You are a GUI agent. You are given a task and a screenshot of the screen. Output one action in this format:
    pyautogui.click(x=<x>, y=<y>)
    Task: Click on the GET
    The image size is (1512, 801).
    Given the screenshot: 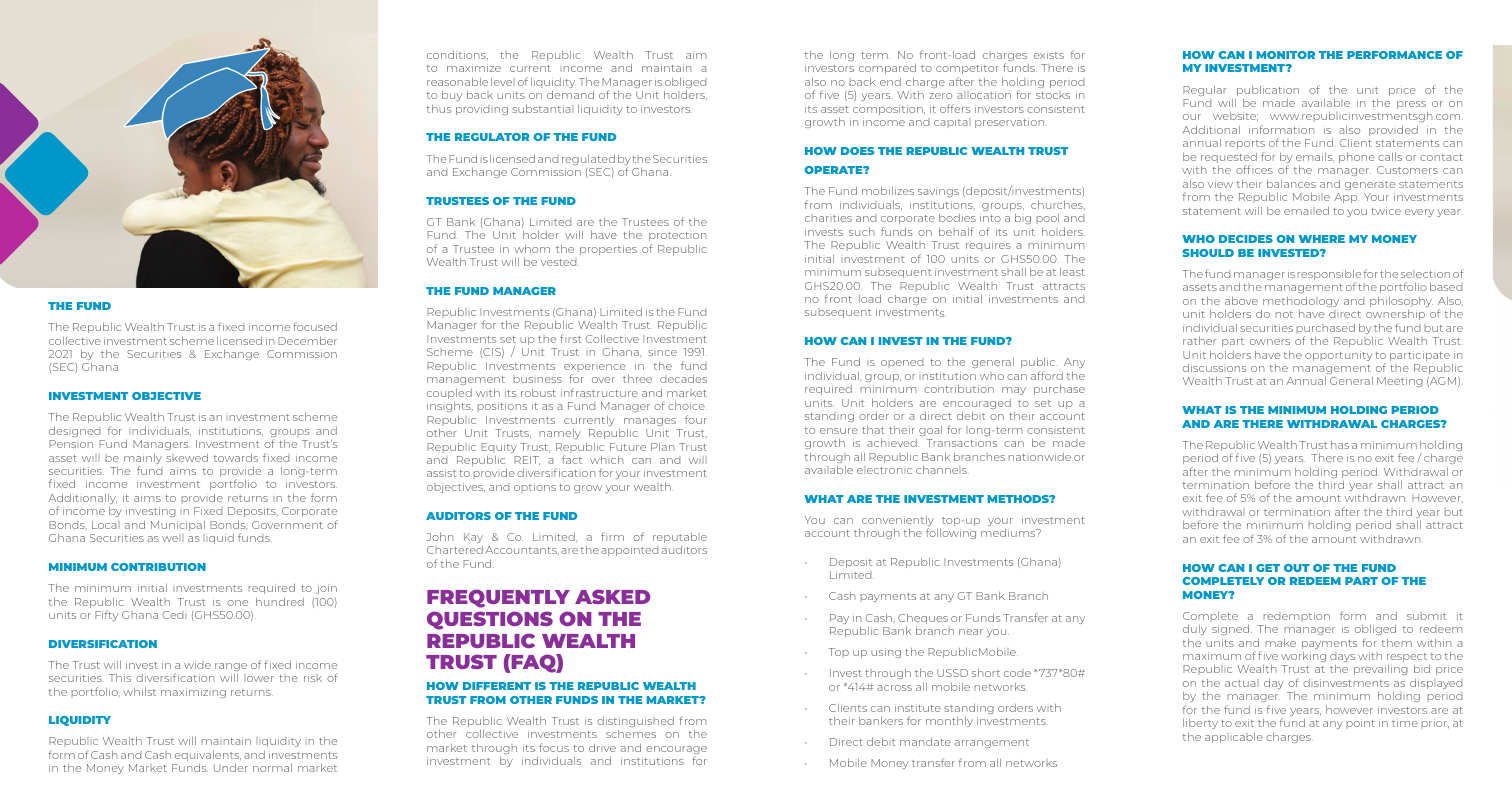 What is the action you would take?
    pyautogui.click(x=1268, y=568)
